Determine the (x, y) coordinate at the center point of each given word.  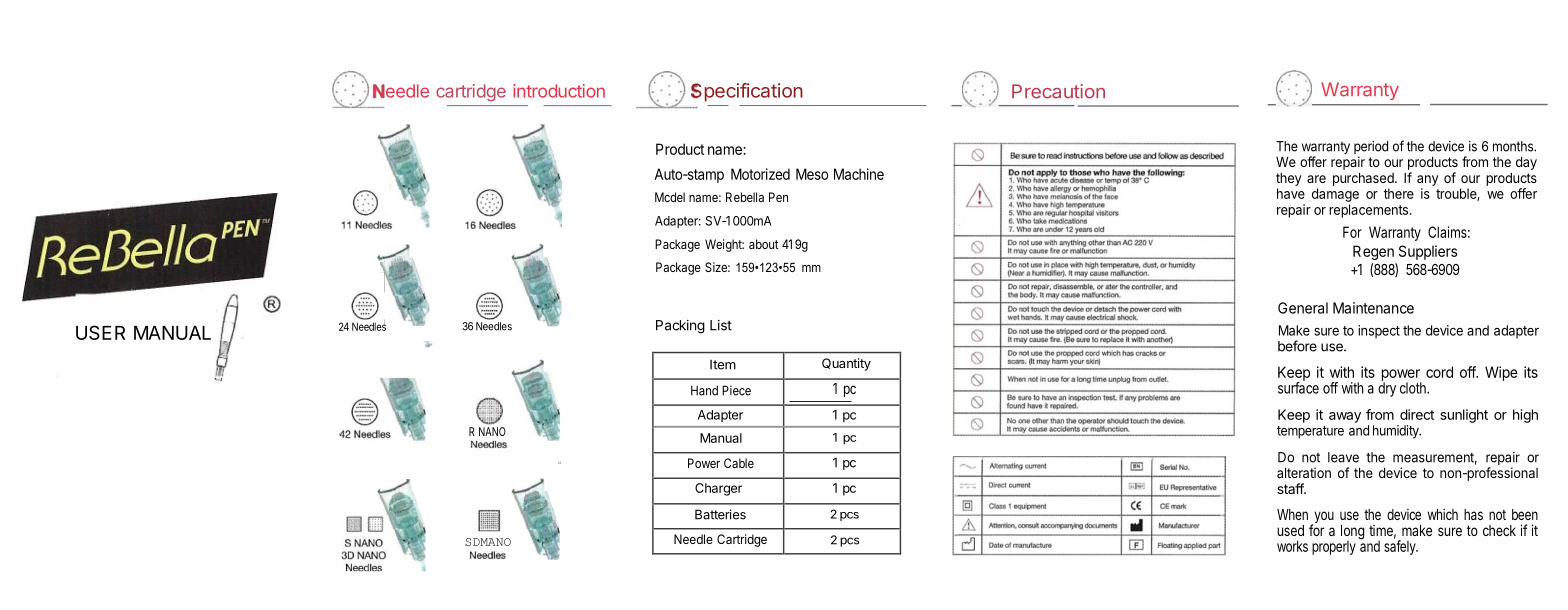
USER (100, 332)
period (1371, 149)
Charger (718, 489)
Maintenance (1373, 308)
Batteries (720, 514)
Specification (747, 92)
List (721, 325)
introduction (559, 91)
